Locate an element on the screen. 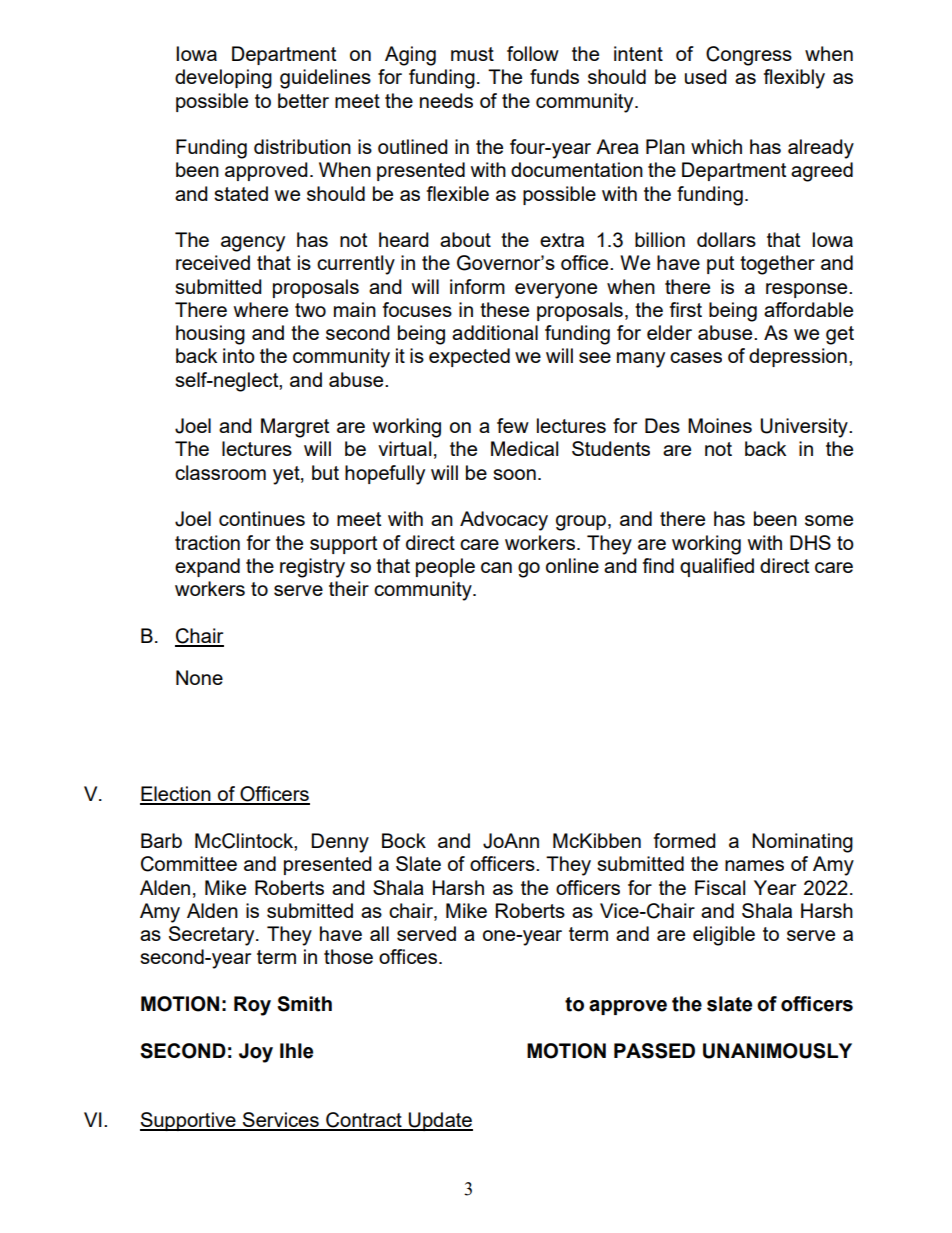 This screenshot has height=1233, width=952. Update is located at coordinates (440, 1121).
